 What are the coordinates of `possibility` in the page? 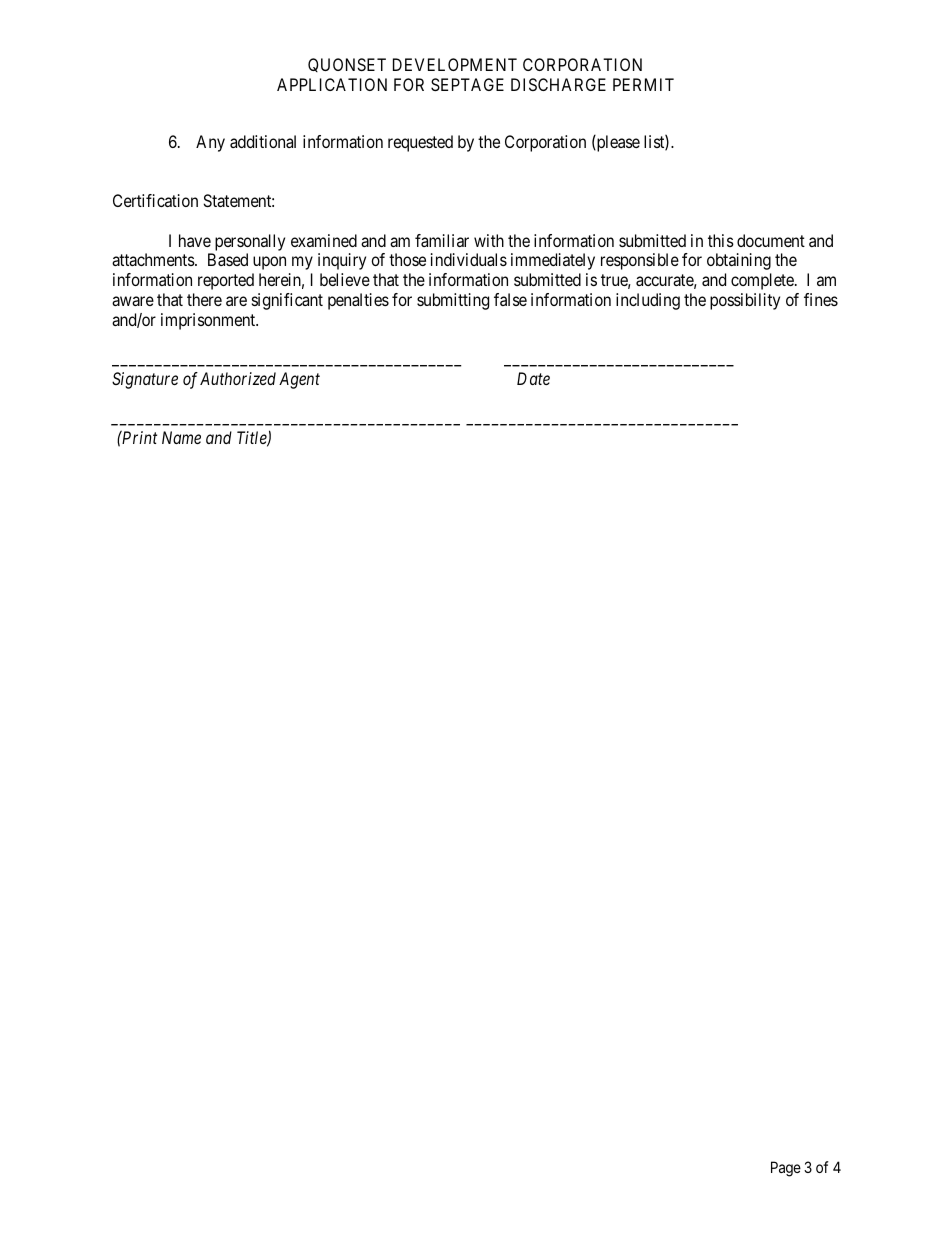 It's located at (745, 301).
